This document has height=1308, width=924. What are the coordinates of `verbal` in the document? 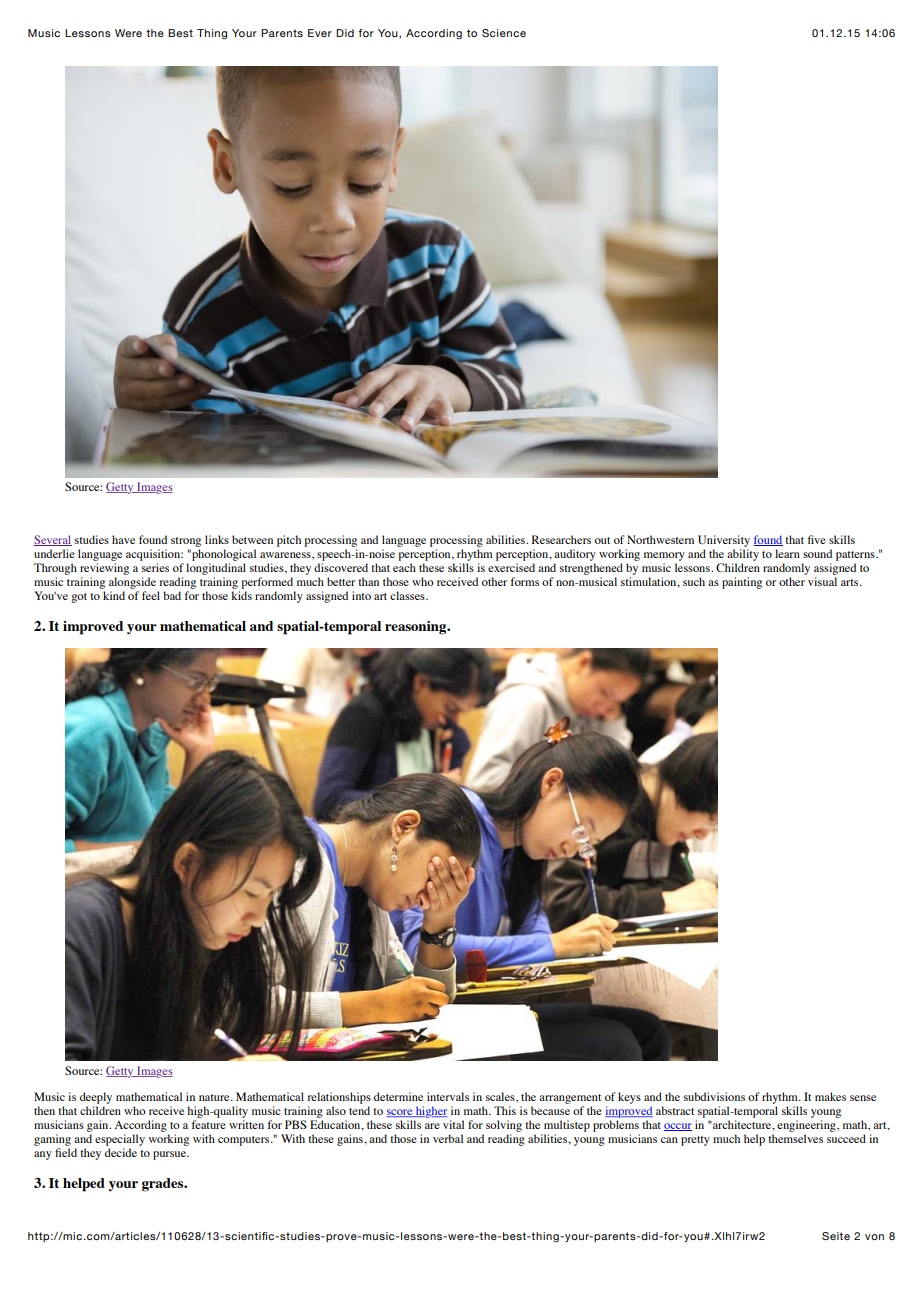 It's located at (448, 1138).
